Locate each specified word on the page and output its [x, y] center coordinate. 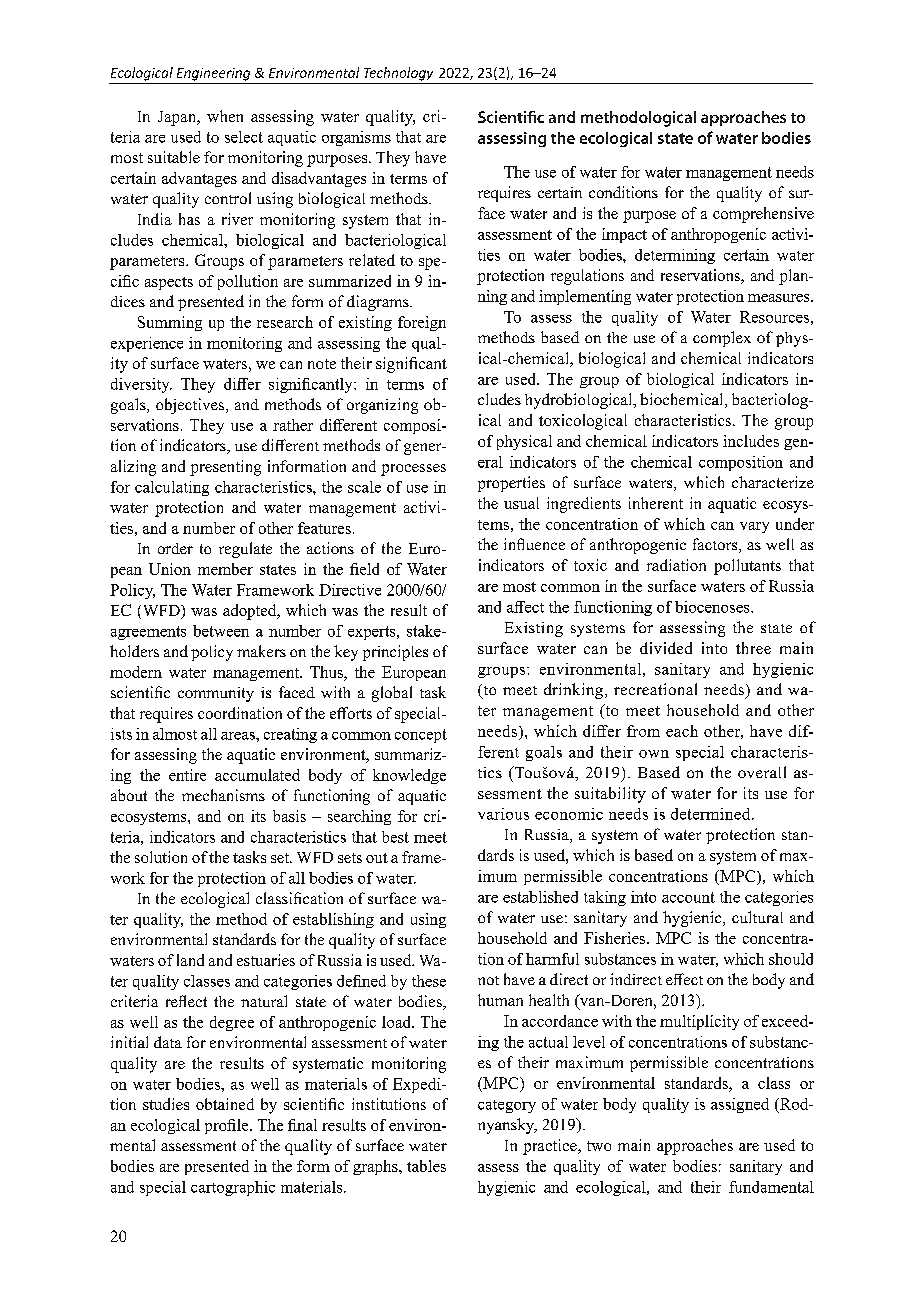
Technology [398, 74]
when [225, 116]
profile [228, 1126]
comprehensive [763, 215]
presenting [225, 468]
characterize [773, 482]
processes [413, 470]
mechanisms [223, 795]
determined [712, 814]
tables [426, 1166]
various [503, 814]
